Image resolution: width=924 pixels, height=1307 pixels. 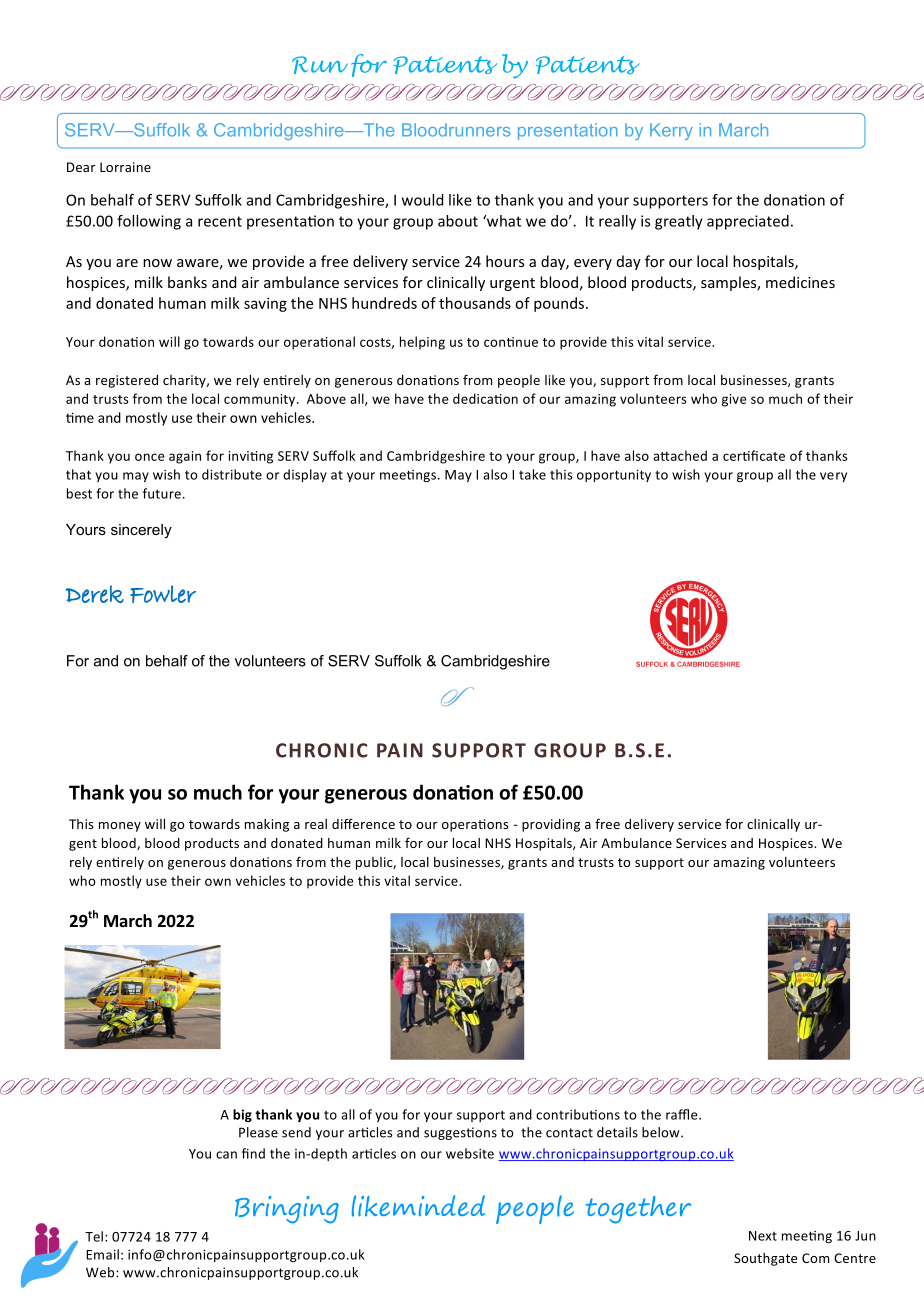 What do you see at coordinates (763, 1236) in the document?
I see `Next` at bounding box center [763, 1236].
